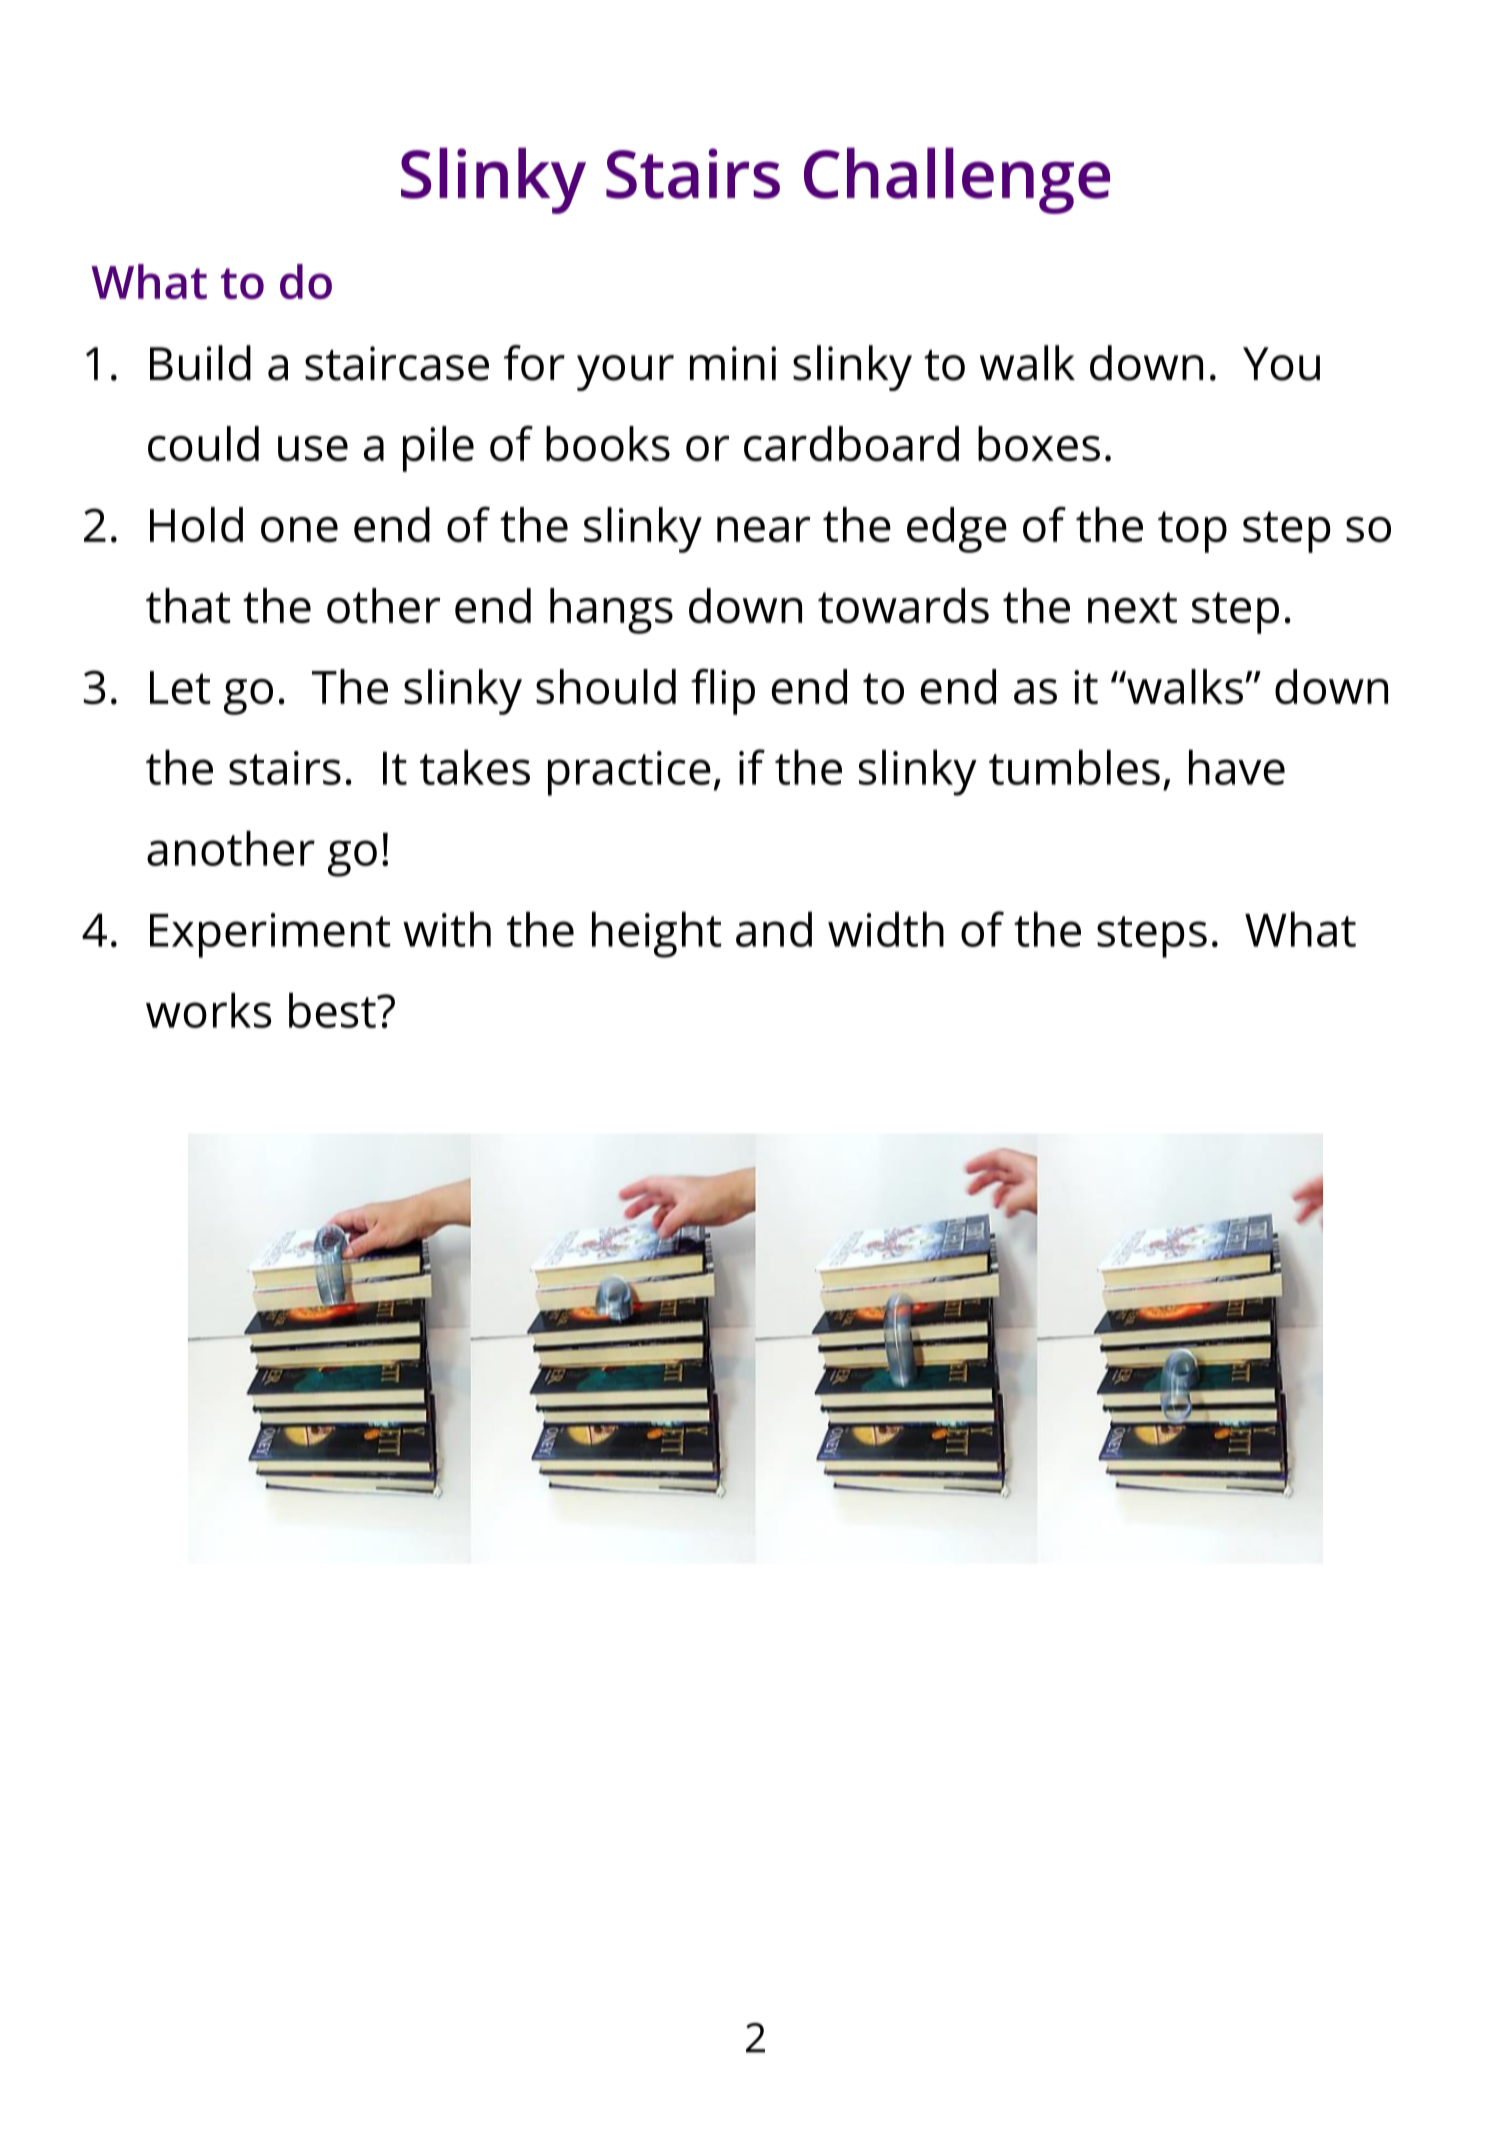 The width and height of the image is (1511, 2138). What do you see at coordinates (625, 373) in the image?
I see `your` at bounding box center [625, 373].
